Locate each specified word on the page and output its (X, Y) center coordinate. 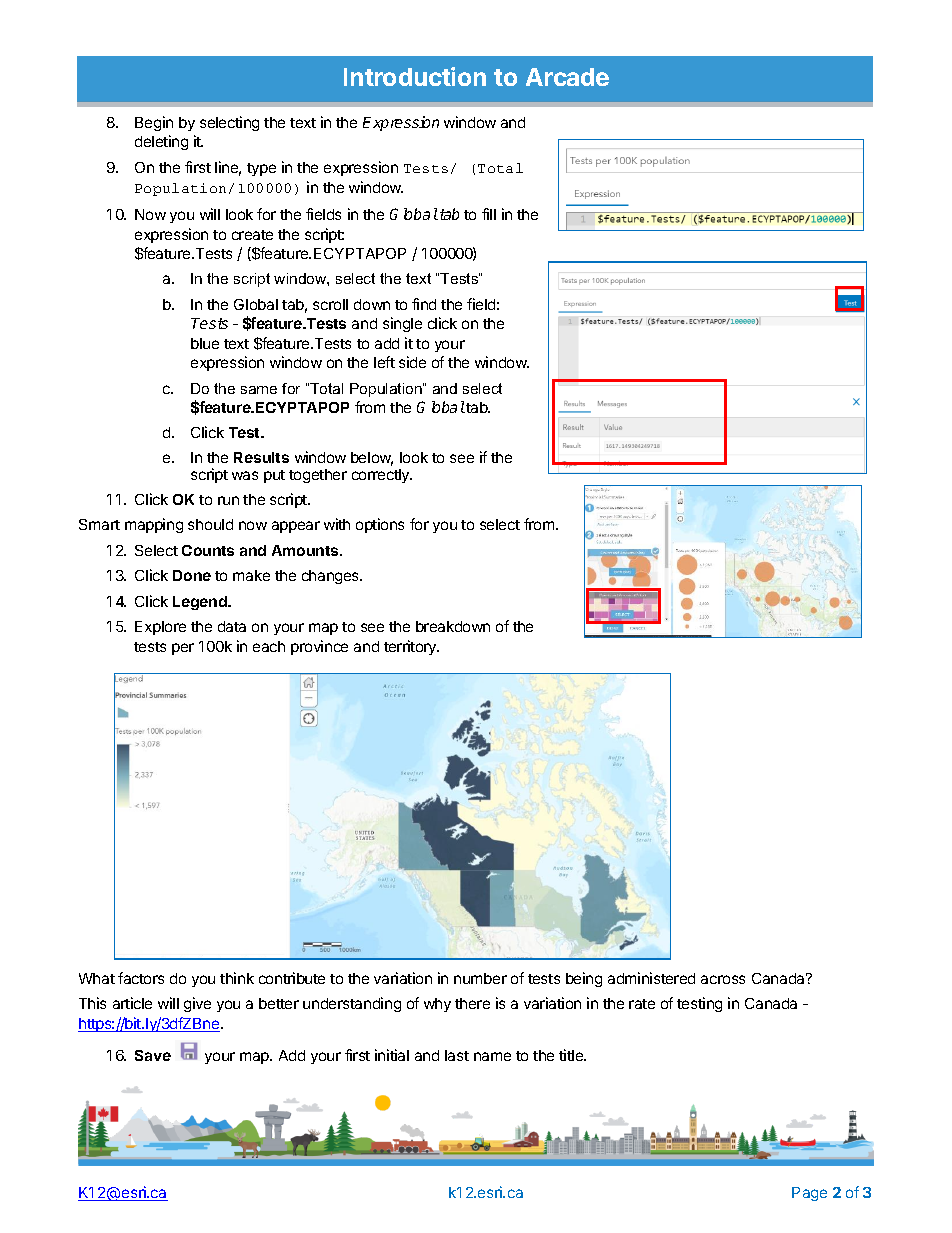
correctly (382, 476)
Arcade (567, 77)
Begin (154, 123)
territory (411, 647)
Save (153, 1055)
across (723, 979)
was (245, 475)
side (412, 362)
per (183, 649)
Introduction (415, 76)
